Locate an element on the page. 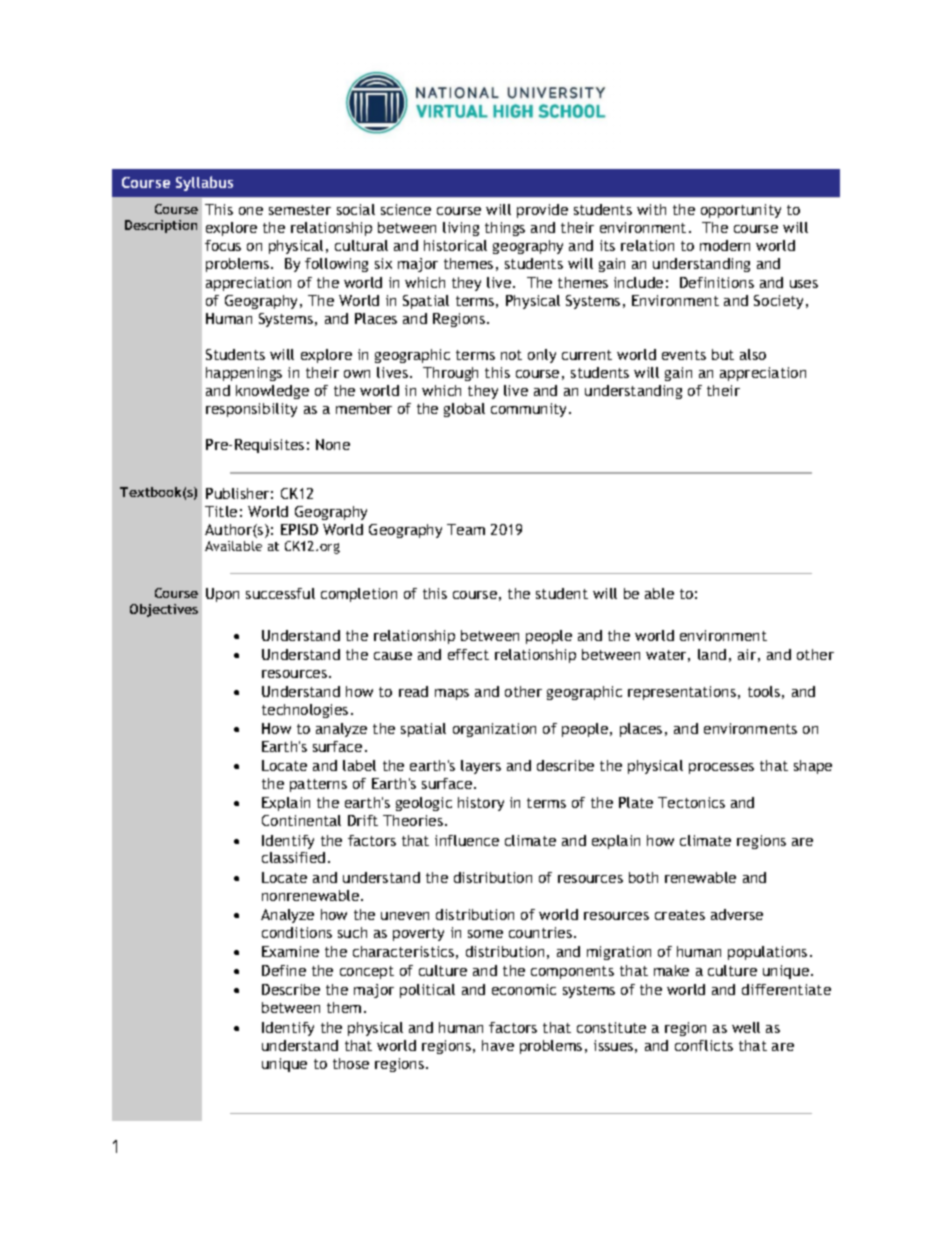  happenings is located at coordinates (244, 374).
